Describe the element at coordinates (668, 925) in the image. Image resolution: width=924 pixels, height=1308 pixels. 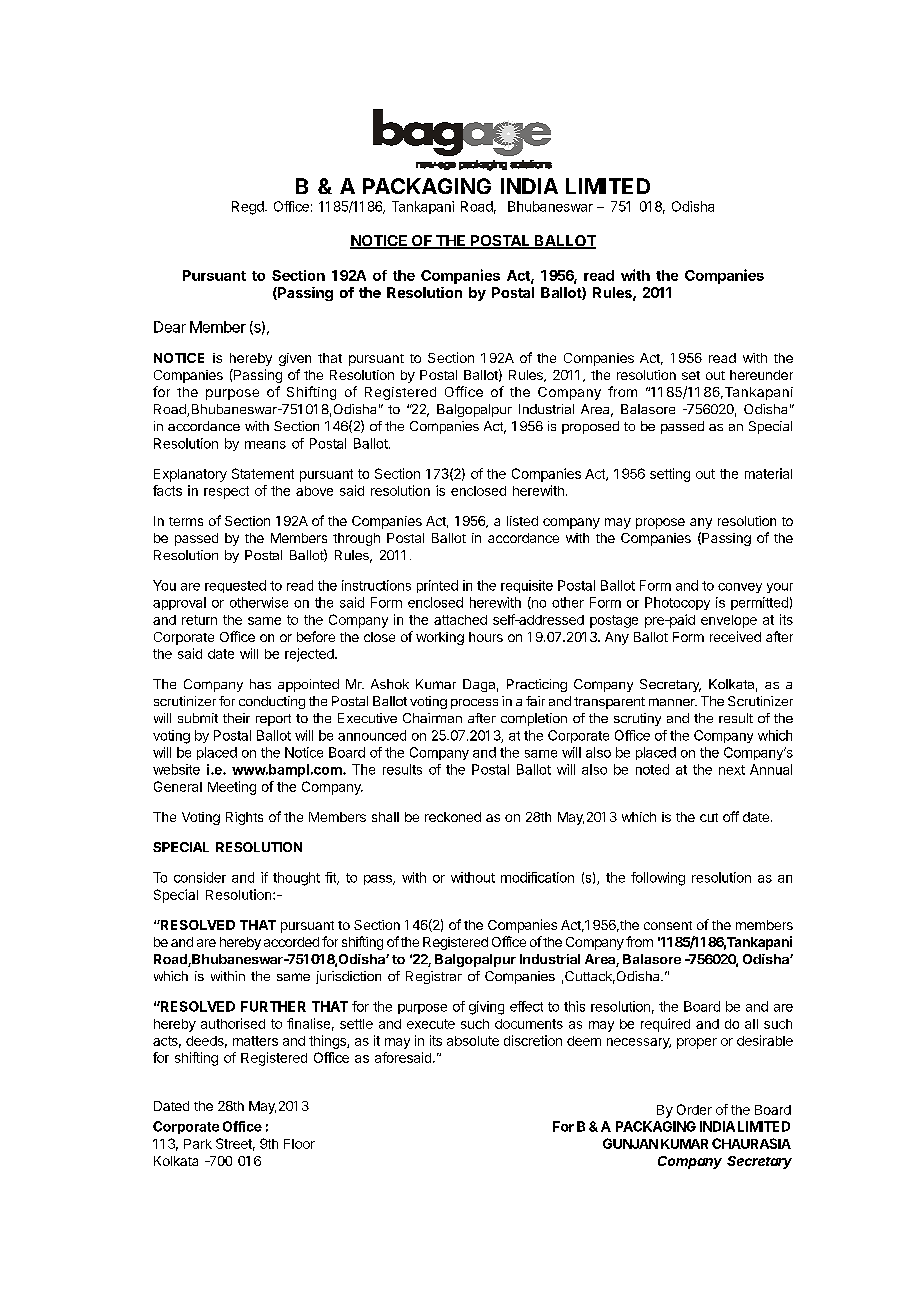
I see `consent` at that location.
